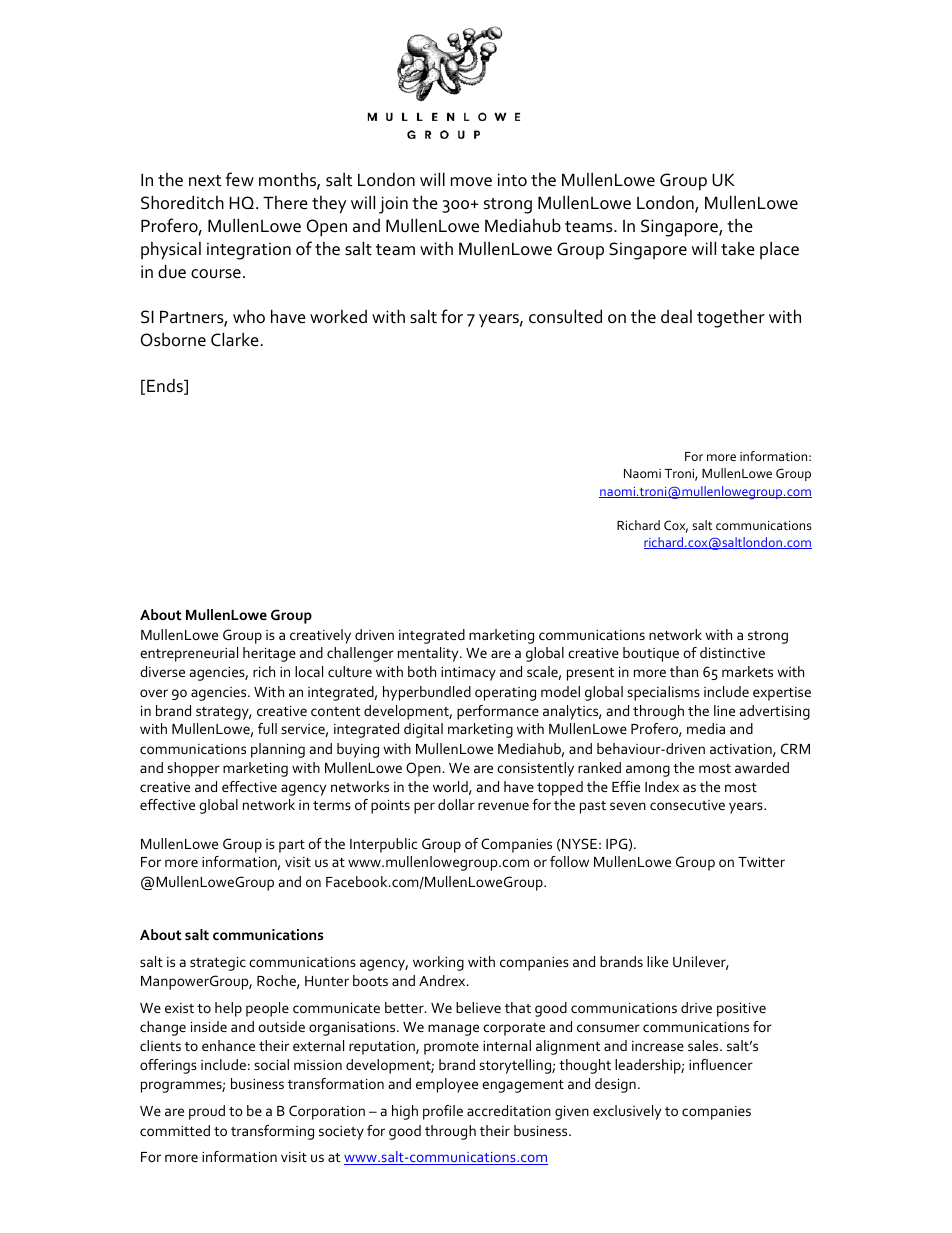 Image resolution: width=952 pixels, height=1233 pixels. What do you see at coordinates (207, 1112) in the document?
I see `proud` at bounding box center [207, 1112].
